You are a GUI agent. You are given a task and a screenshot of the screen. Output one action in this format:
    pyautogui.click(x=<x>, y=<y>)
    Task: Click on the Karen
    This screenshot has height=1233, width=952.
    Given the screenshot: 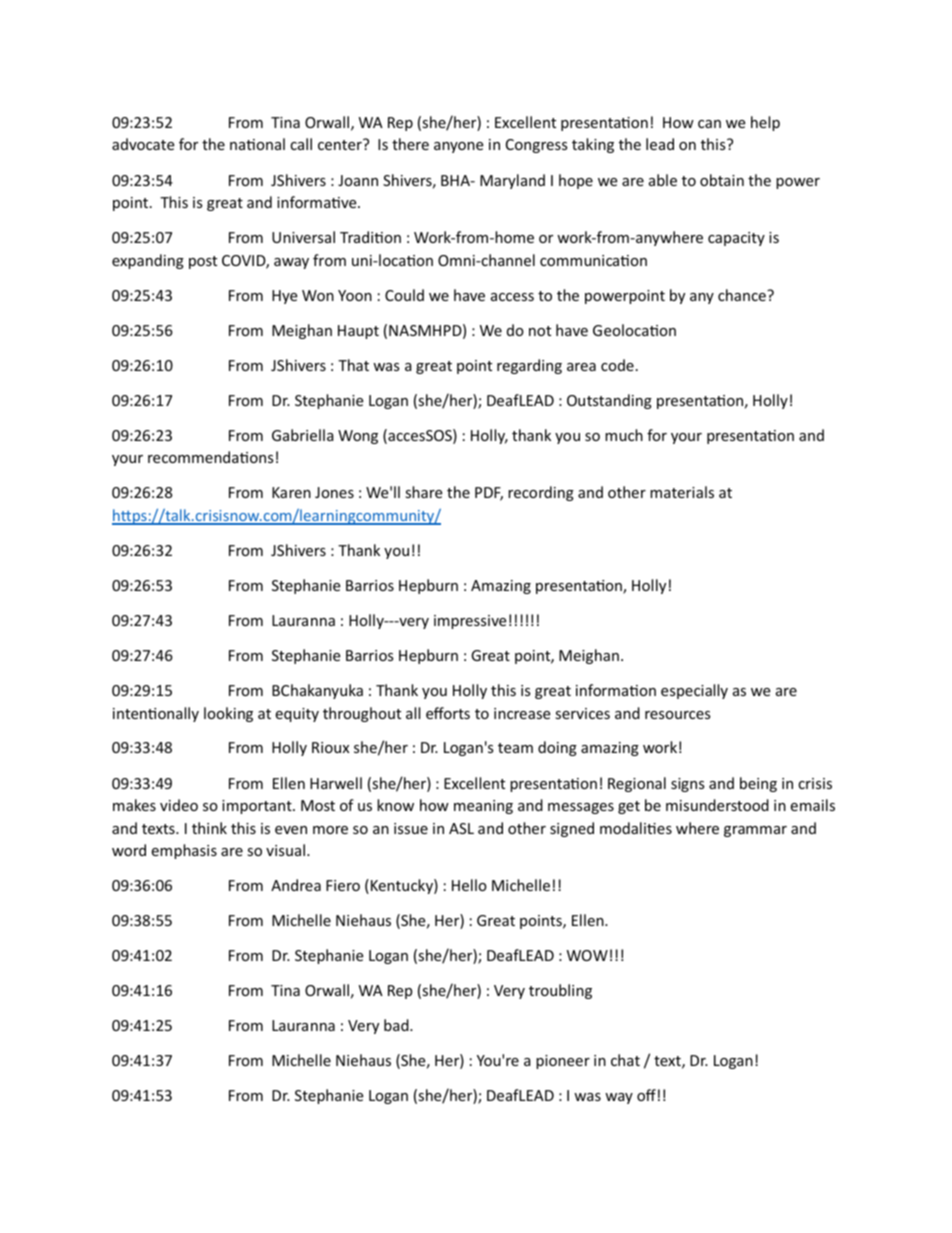 What is the action you would take?
    pyautogui.click(x=291, y=492)
